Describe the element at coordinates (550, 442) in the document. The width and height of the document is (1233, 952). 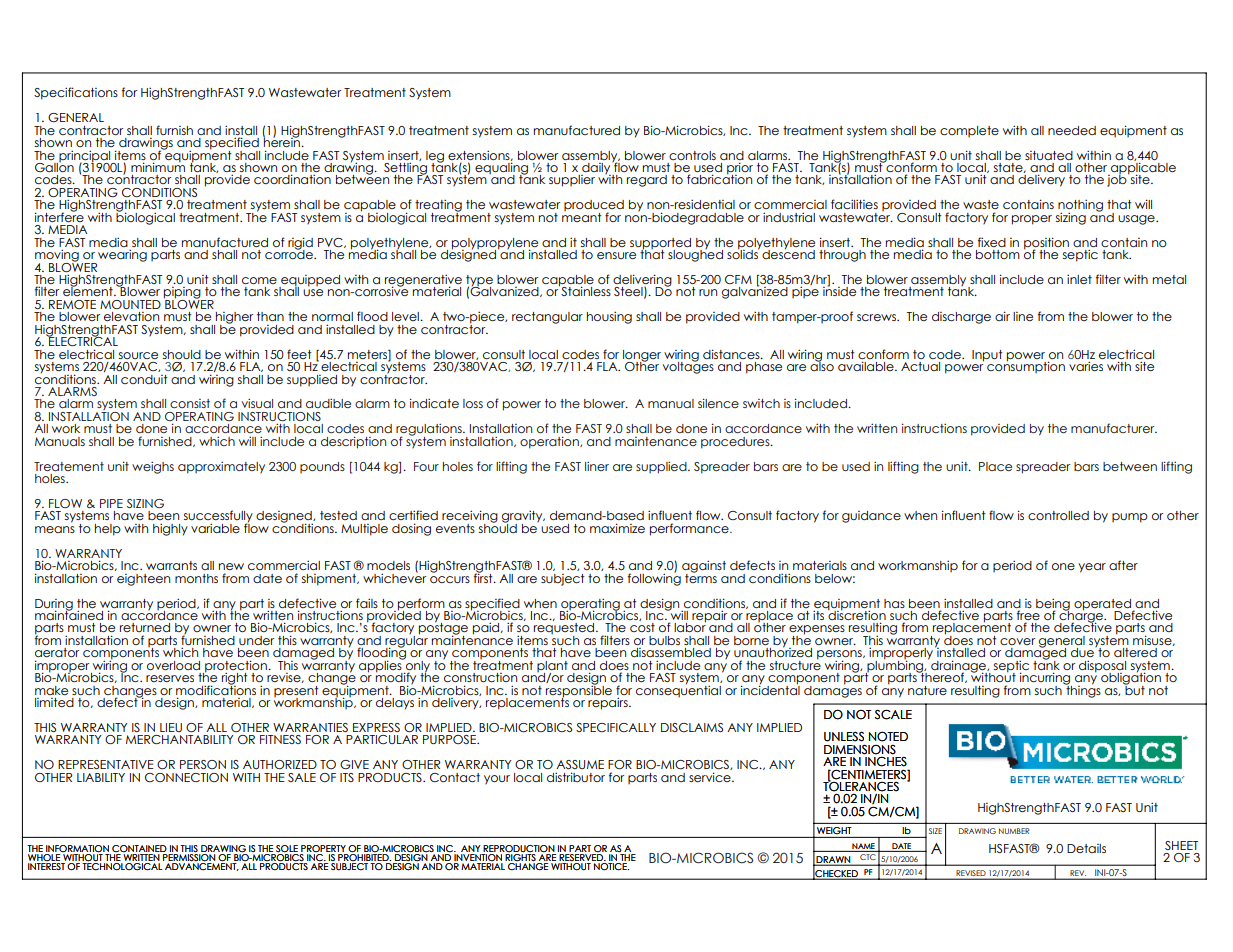
I see `operation` at that location.
